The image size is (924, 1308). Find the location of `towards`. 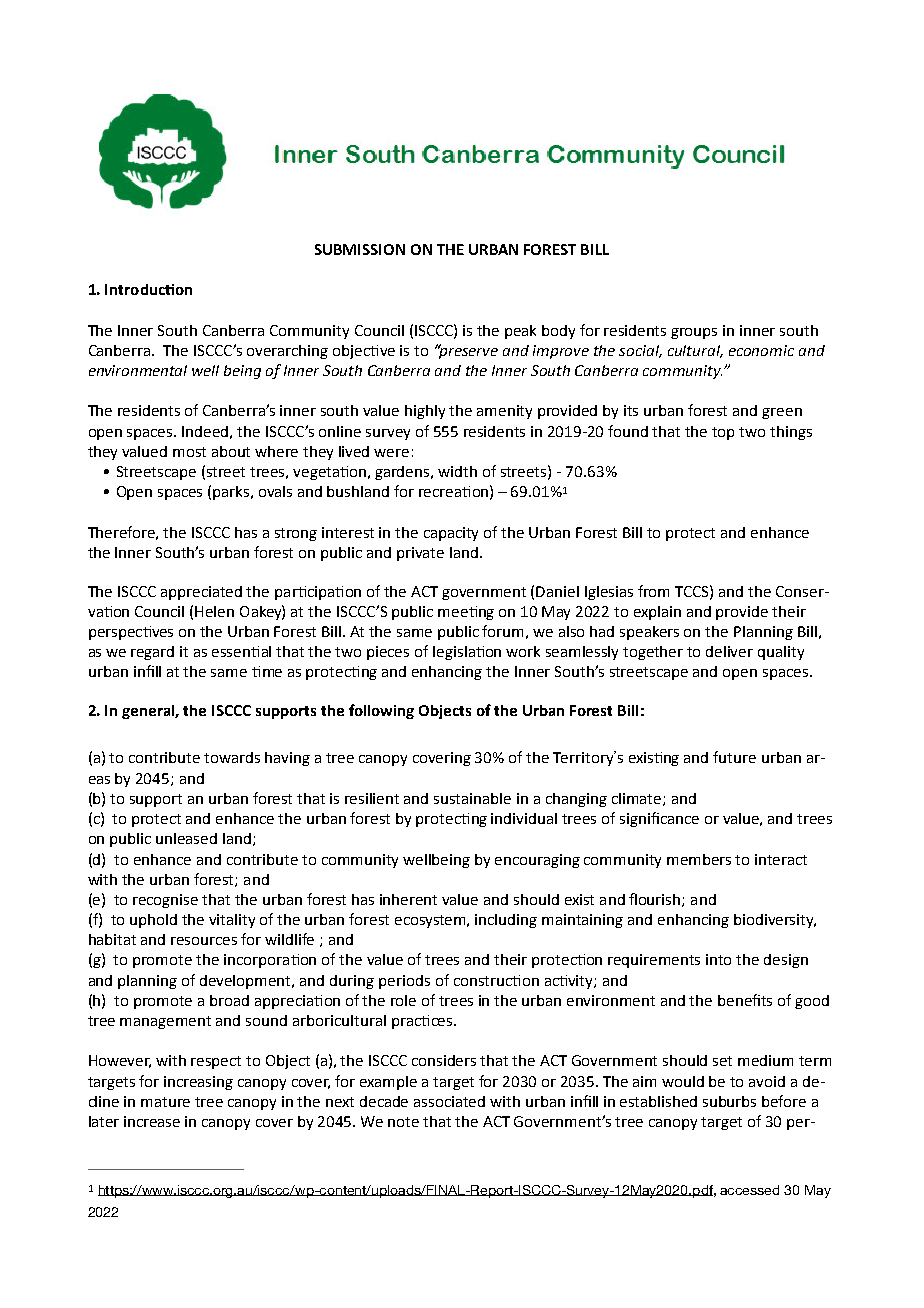

towards is located at coordinates (232, 757).
